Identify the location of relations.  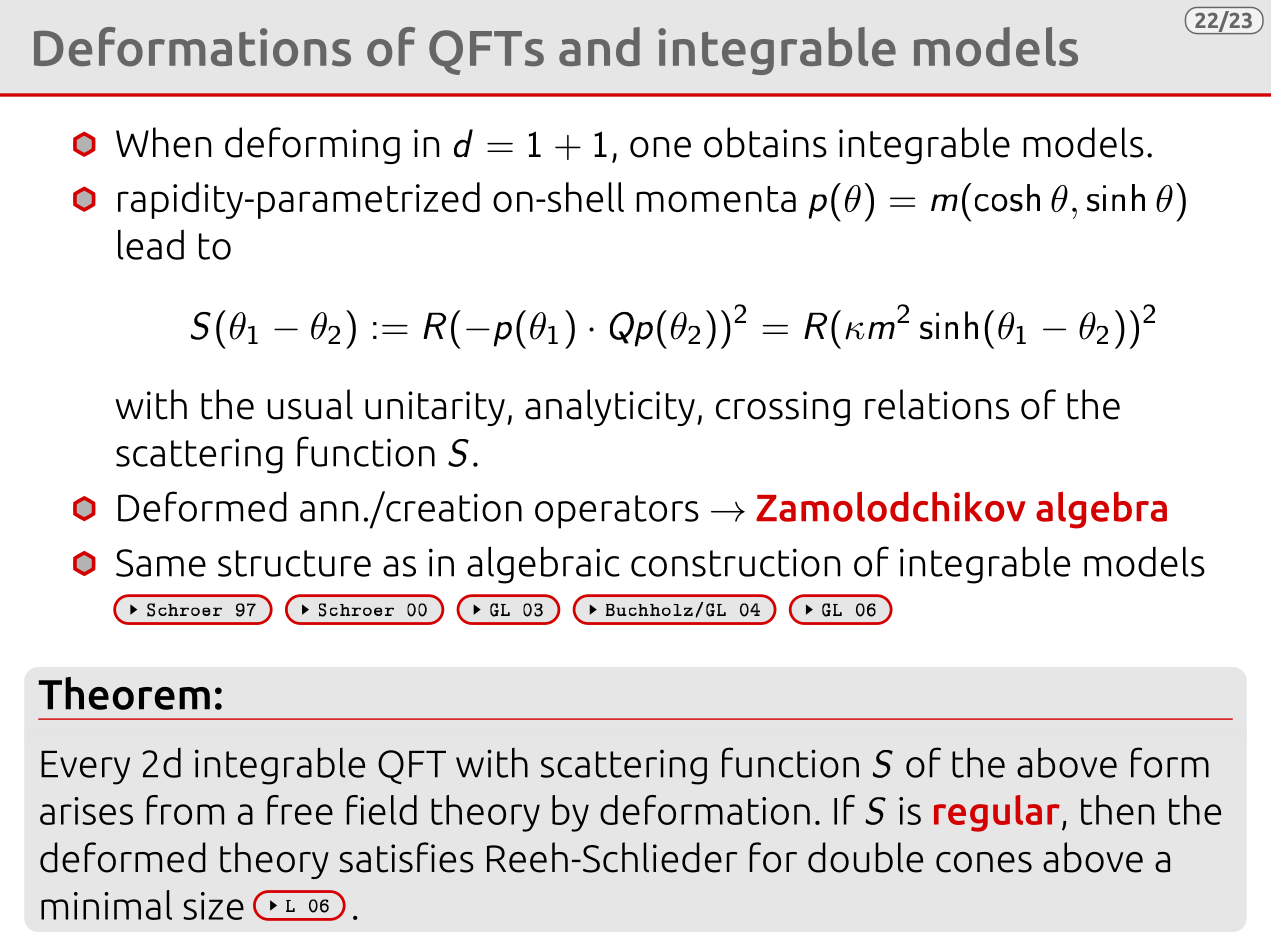
(937, 404).
